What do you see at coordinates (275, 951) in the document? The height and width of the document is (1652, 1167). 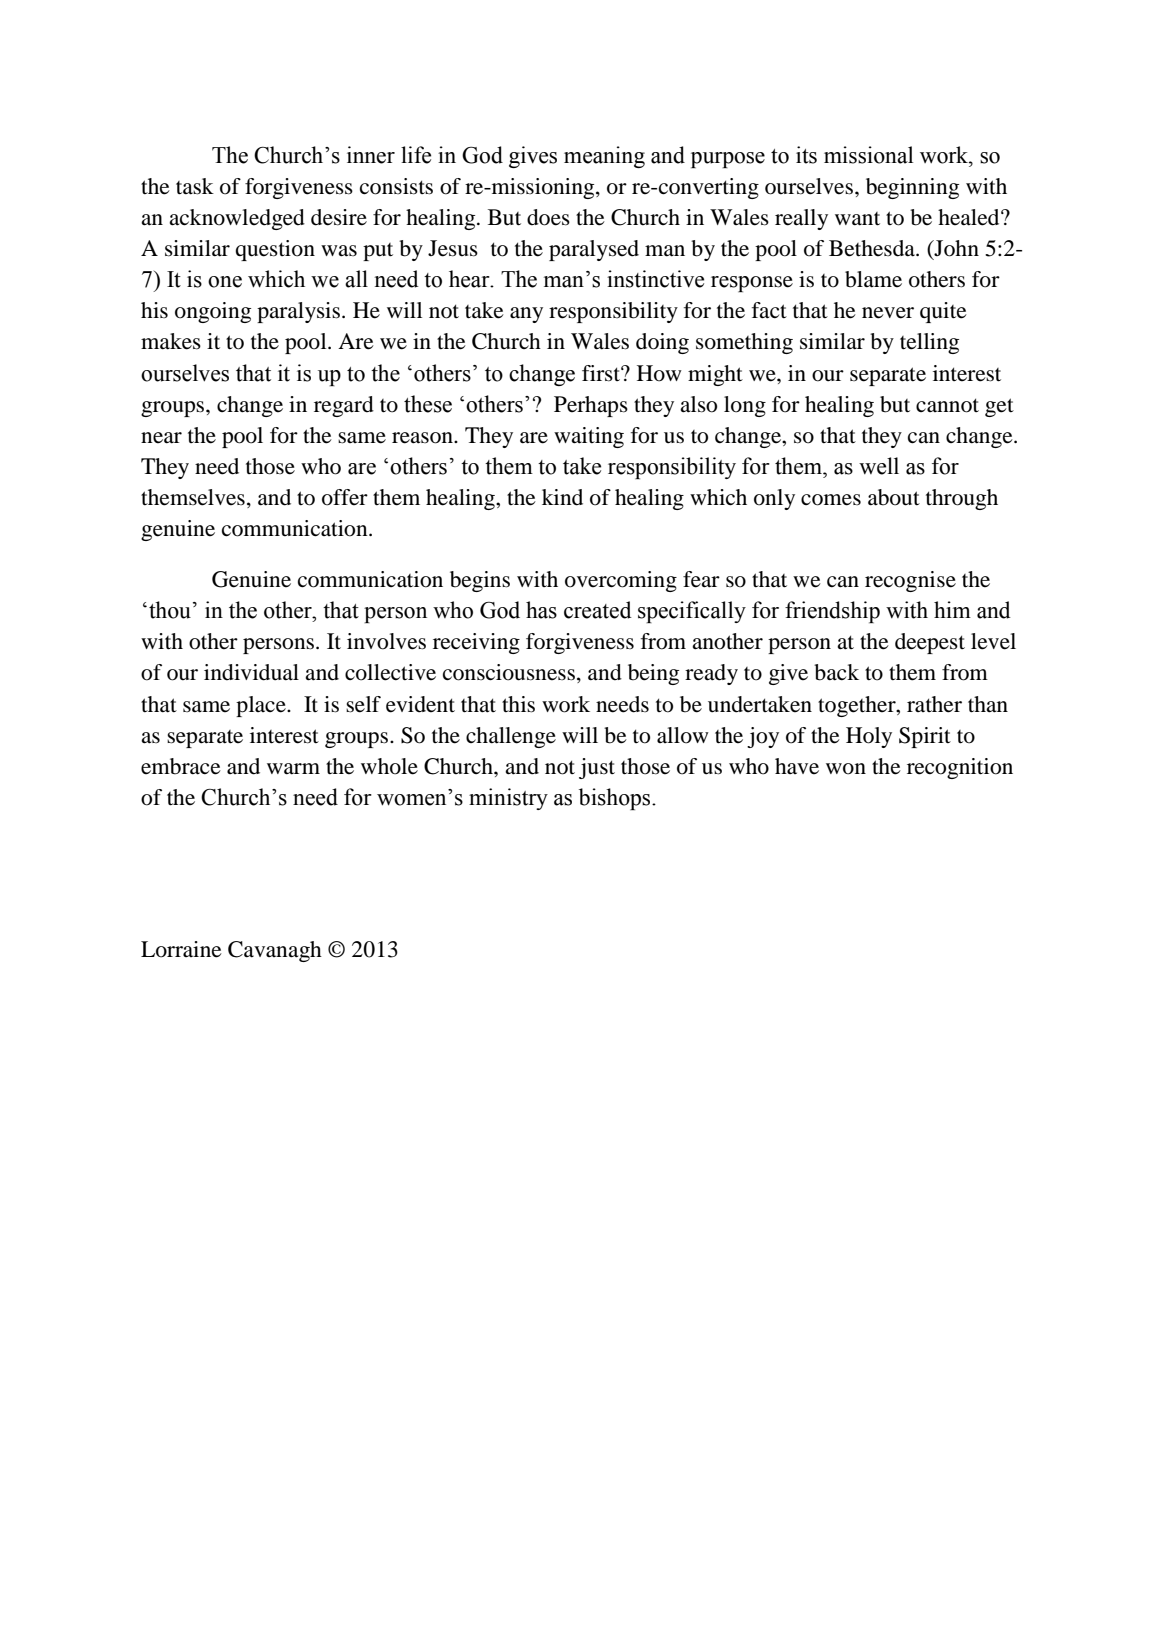 I see `Cavanagh` at bounding box center [275, 951].
